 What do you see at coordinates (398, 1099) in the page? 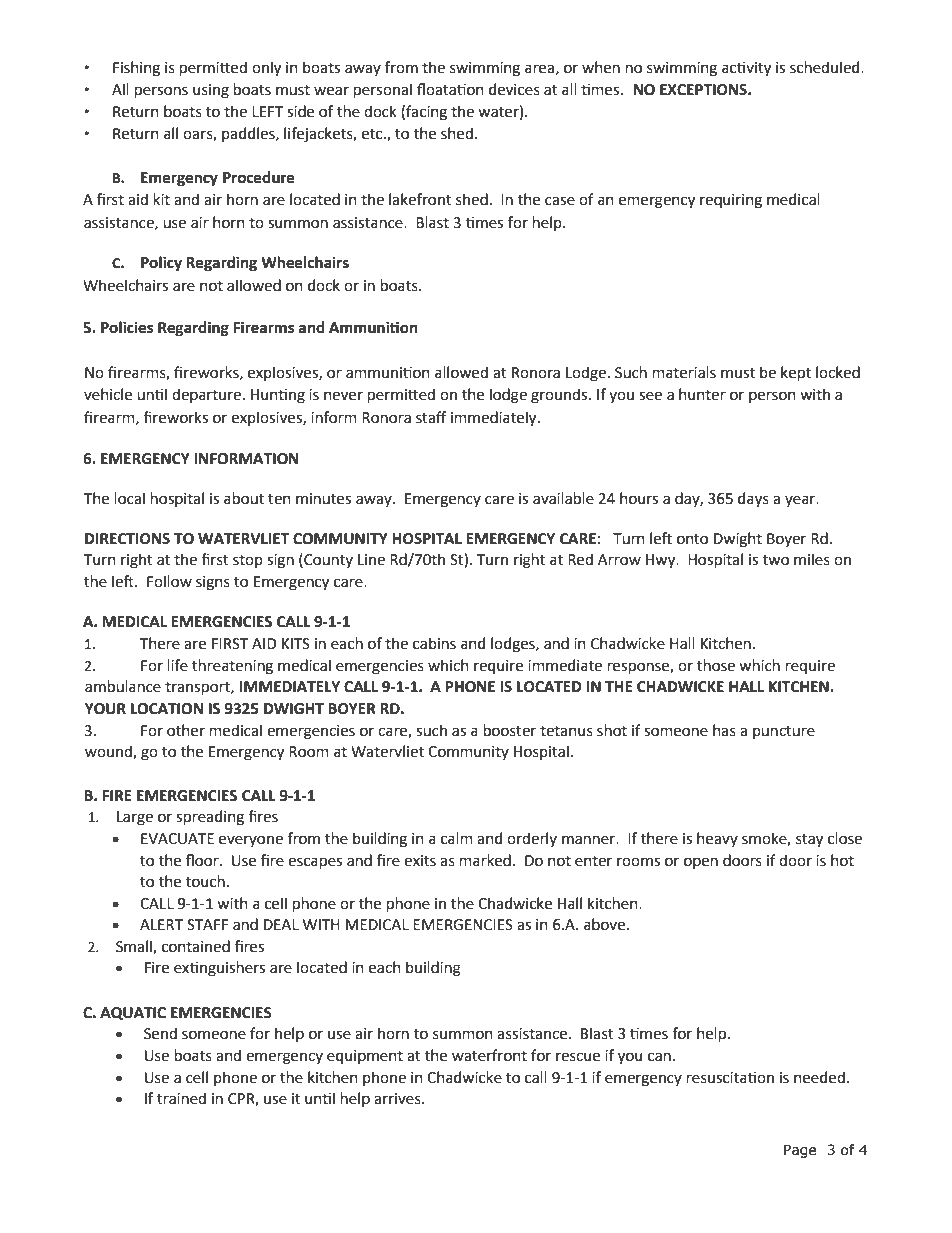
I see `arrives` at bounding box center [398, 1099].
